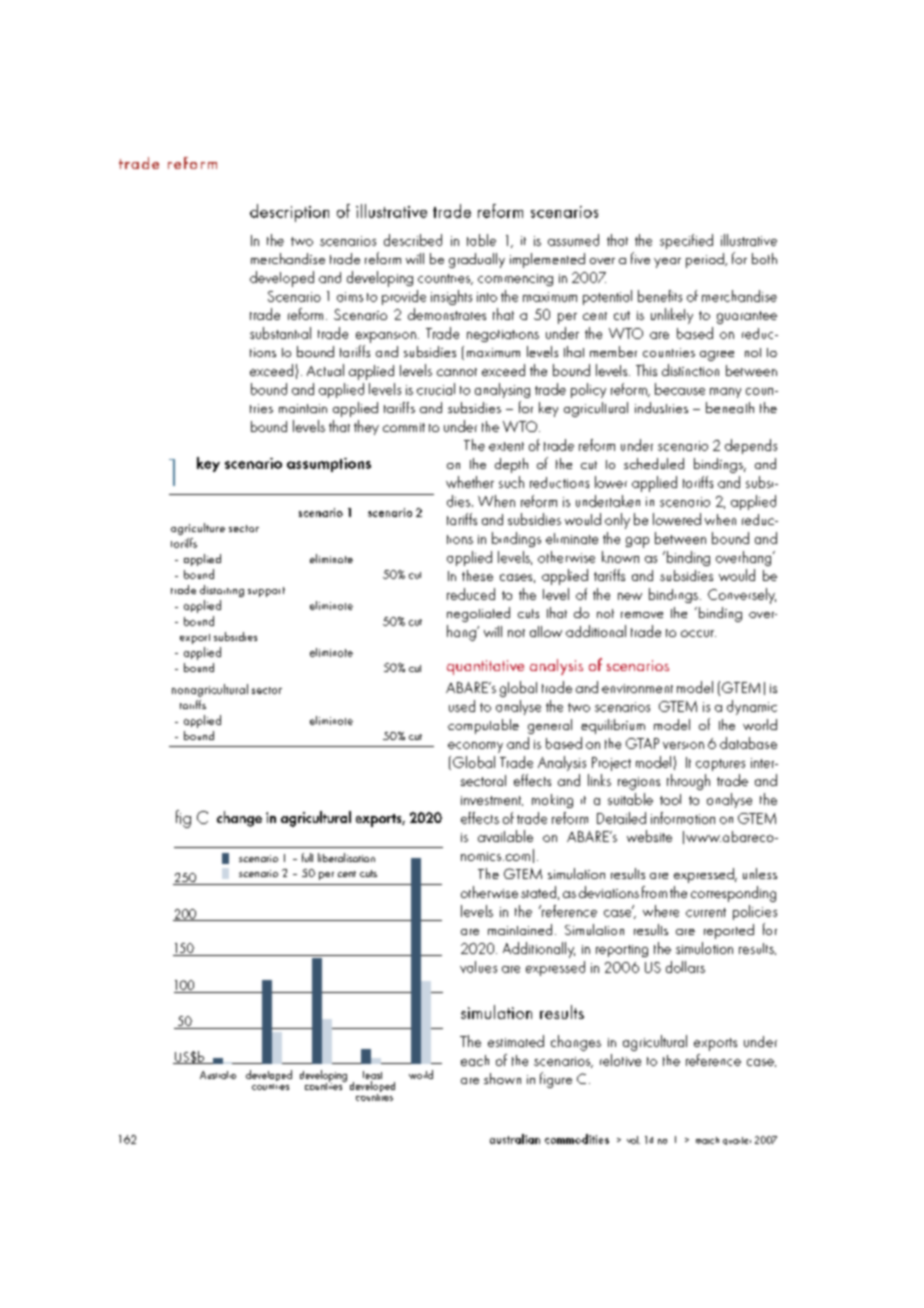  I want to click on period, so click(706, 260).
